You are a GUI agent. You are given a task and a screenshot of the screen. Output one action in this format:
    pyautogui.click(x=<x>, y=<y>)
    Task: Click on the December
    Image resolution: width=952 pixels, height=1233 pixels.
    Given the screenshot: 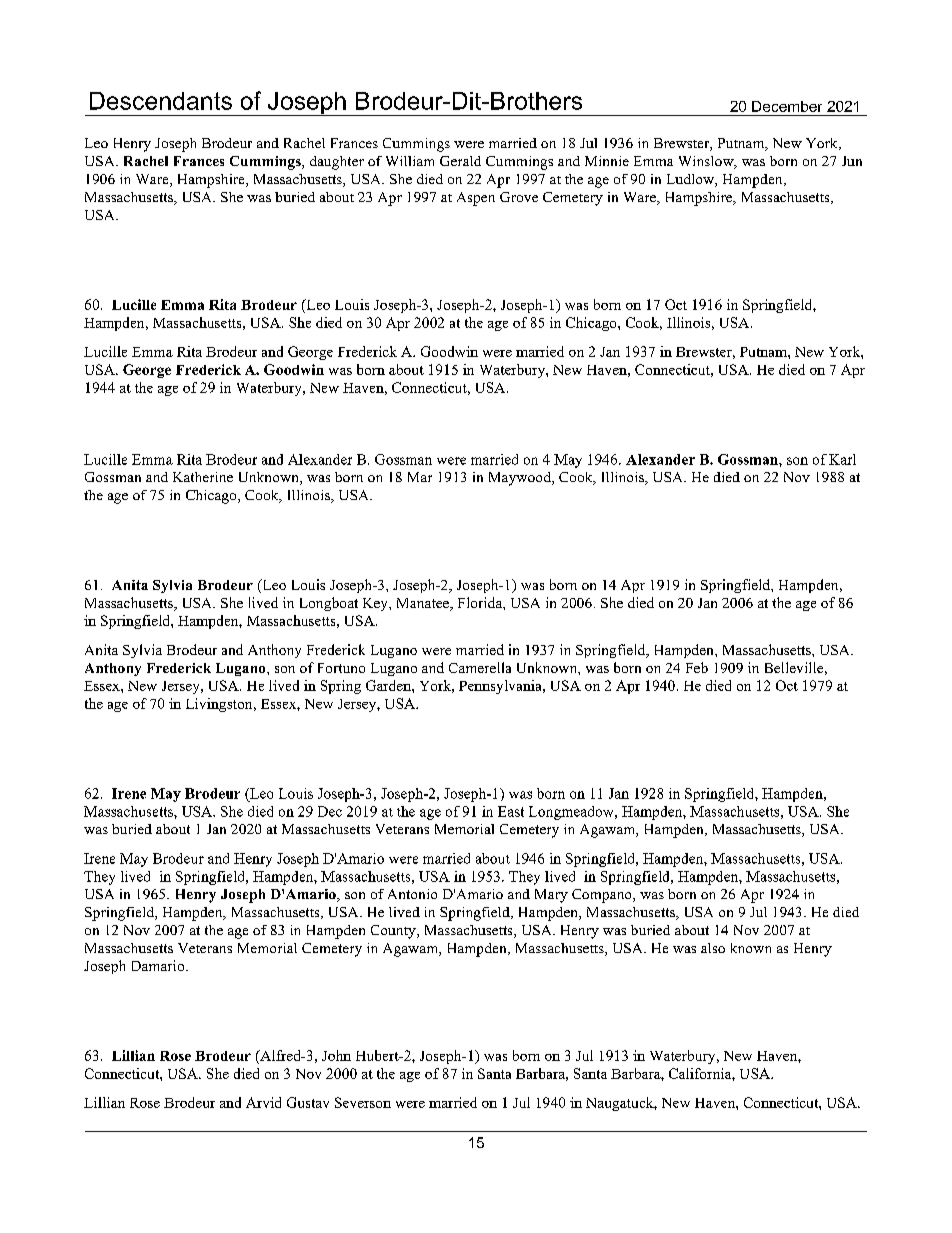 What is the action you would take?
    pyautogui.click(x=787, y=106)
